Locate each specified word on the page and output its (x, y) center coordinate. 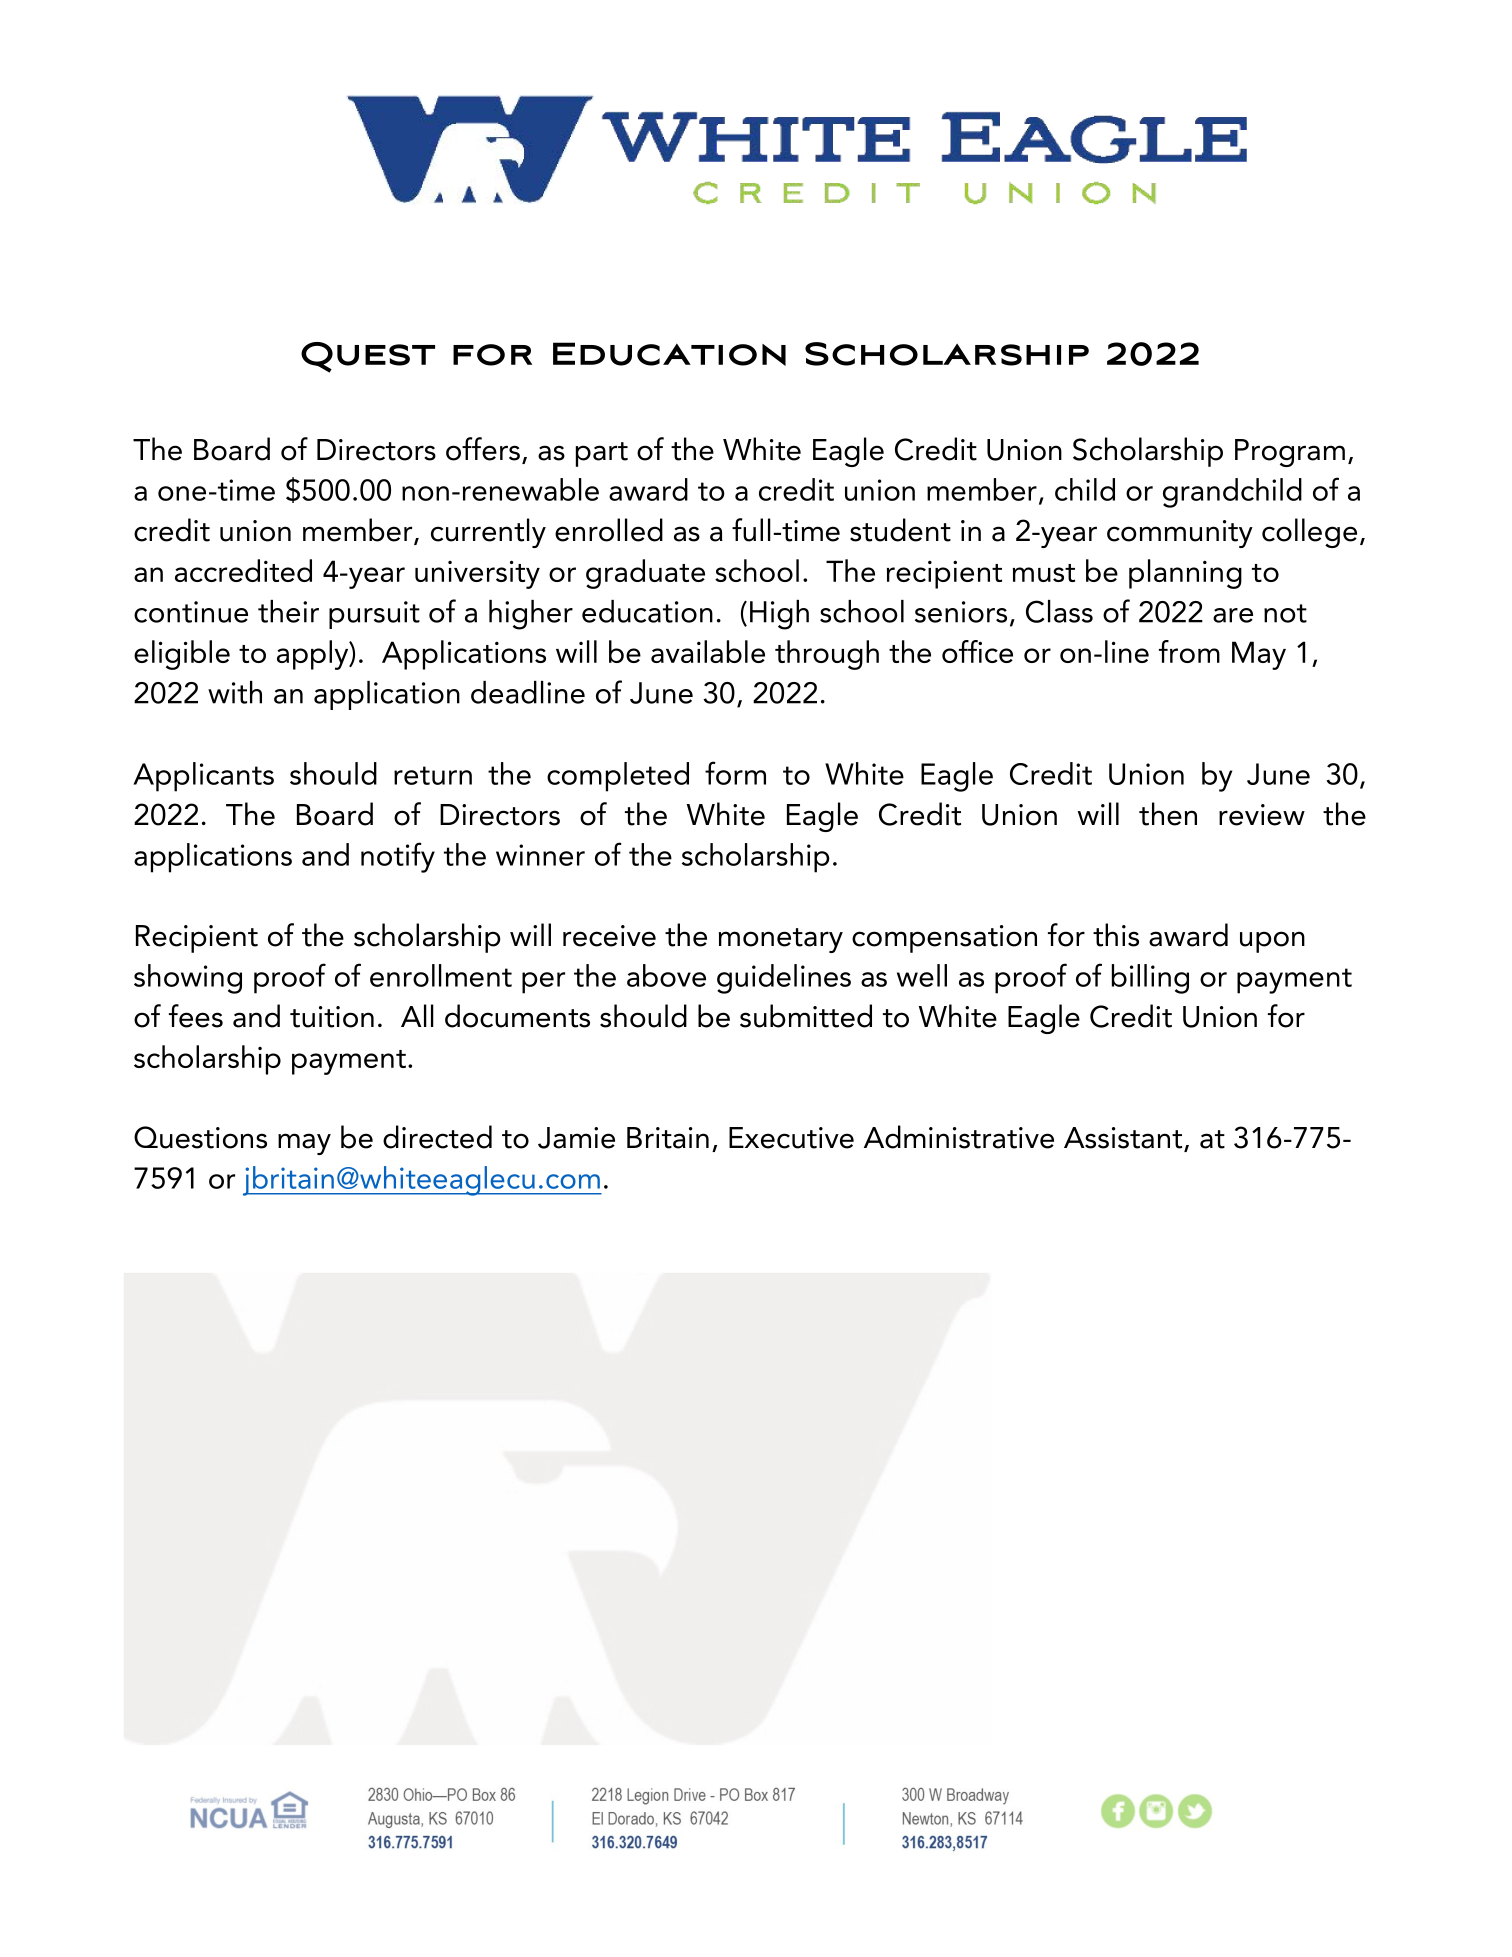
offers (483, 449)
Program (1290, 453)
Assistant (1124, 1139)
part (602, 454)
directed (437, 1137)
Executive (791, 1138)
